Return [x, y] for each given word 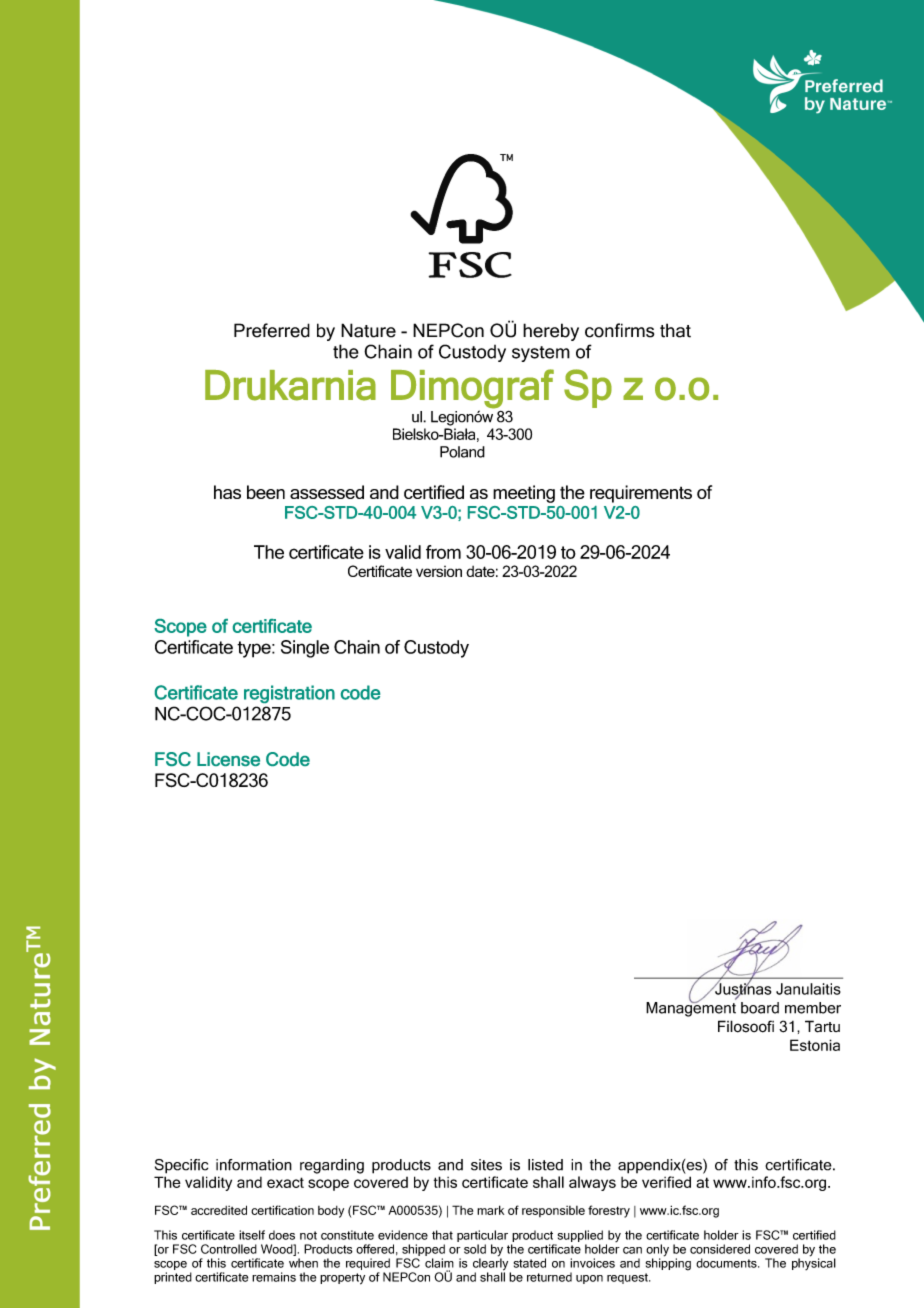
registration [289, 694]
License [228, 759]
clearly [492, 1264]
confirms [619, 330]
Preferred [272, 330]
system [541, 354]
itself [252, 1235]
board [760, 1008]
